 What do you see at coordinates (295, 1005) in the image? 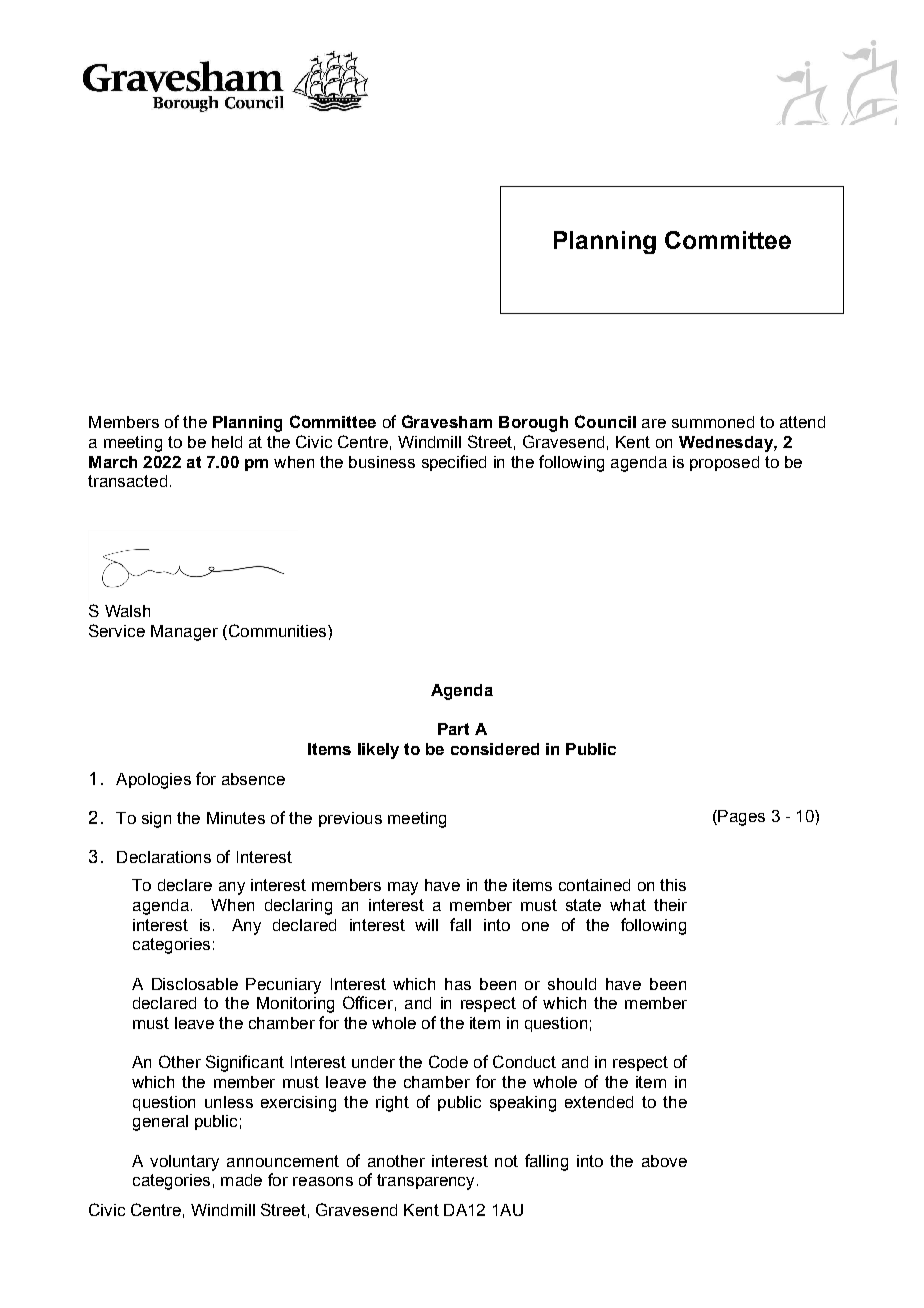
I see `Monitoring` at bounding box center [295, 1005].
